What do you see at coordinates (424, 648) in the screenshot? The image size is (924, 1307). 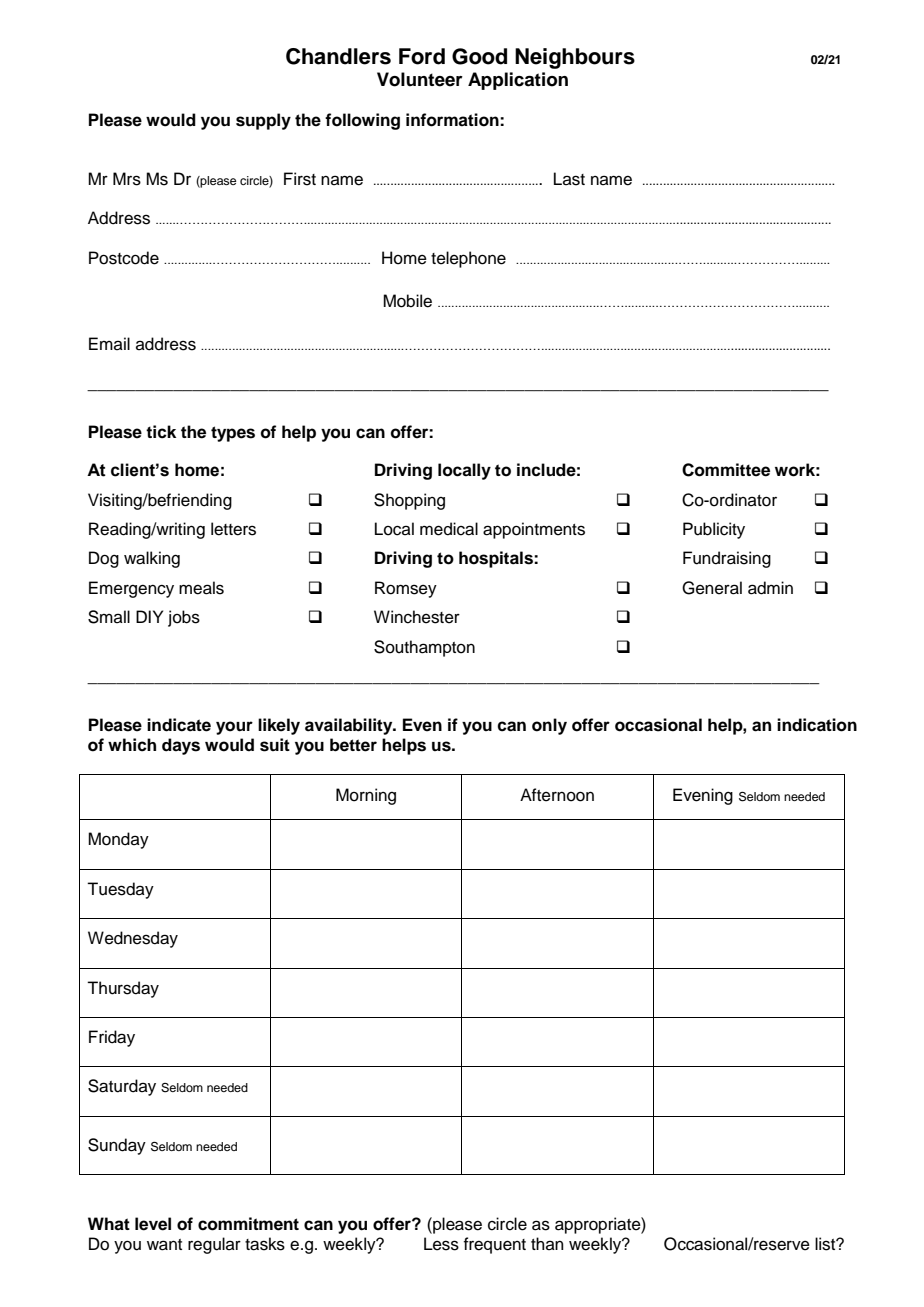 I see `Southampton` at bounding box center [424, 648].
